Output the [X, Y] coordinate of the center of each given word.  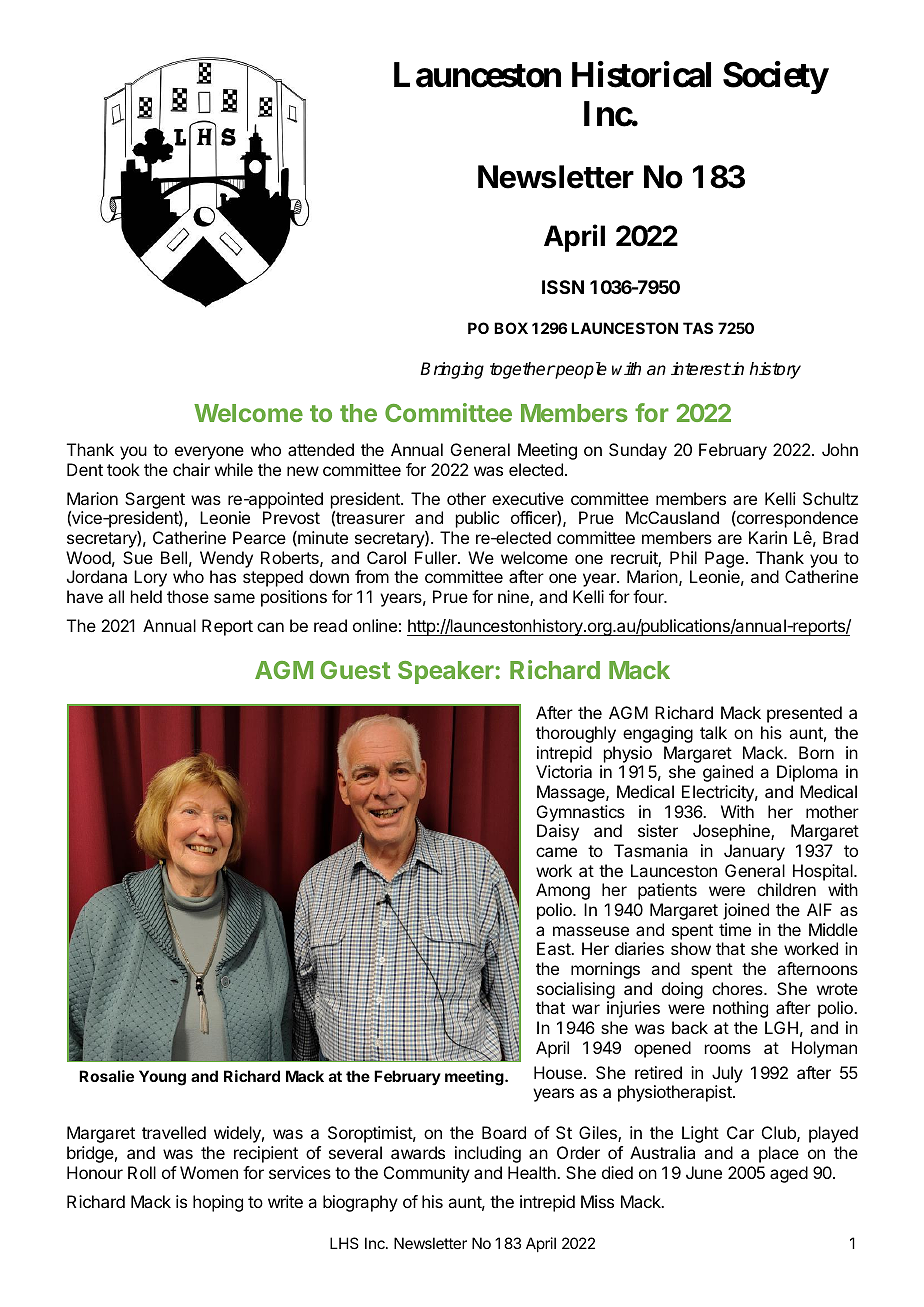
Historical [641, 75]
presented [804, 714]
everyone [209, 453]
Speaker [447, 672]
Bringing [452, 370]
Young [162, 1078]
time [735, 929]
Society [776, 77]
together [522, 370]
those [188, 596]
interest [701, 369]
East [554, 948]
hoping [218, 1203]
